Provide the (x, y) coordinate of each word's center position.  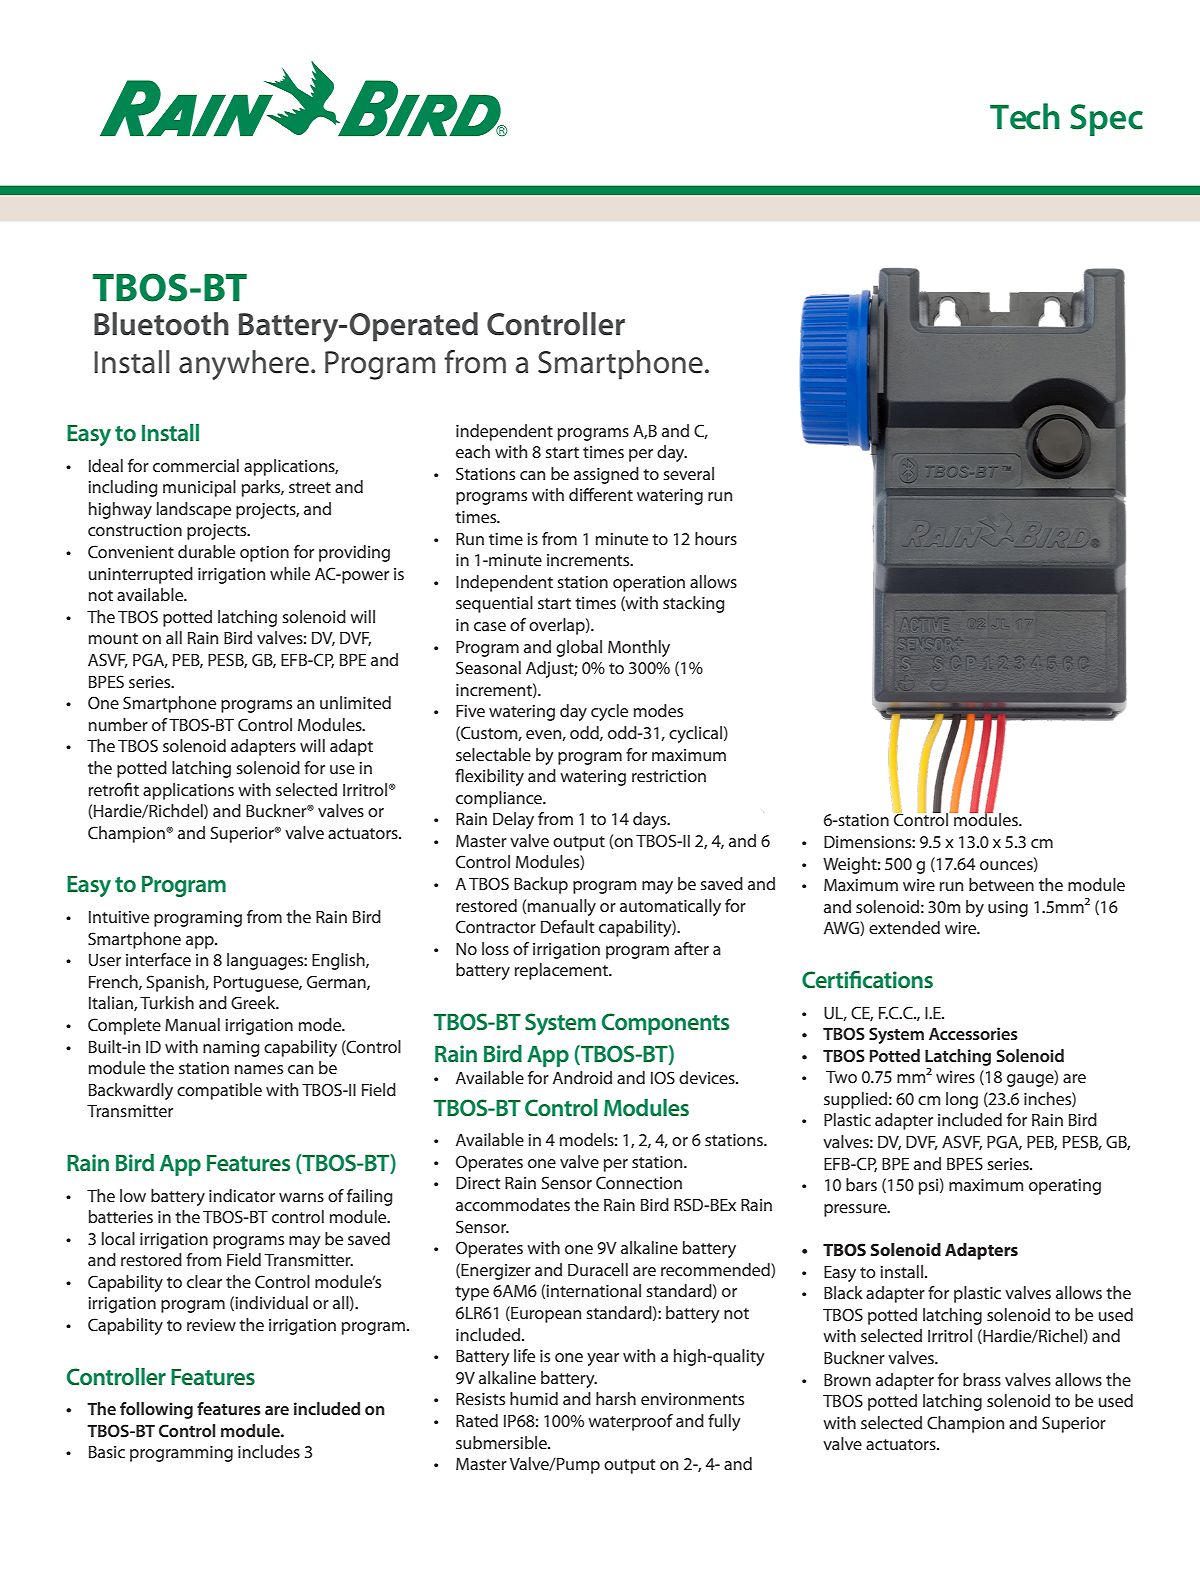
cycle (609, 712)
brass (982, 1379)
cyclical (695, 734)
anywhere (245, 365)
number (118, 724)
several (688, 473)
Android (582, 1077)
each (473, 451)
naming (231, 1049)
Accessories (973, 1033)
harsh (616, 1398)
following (156, 1410)
